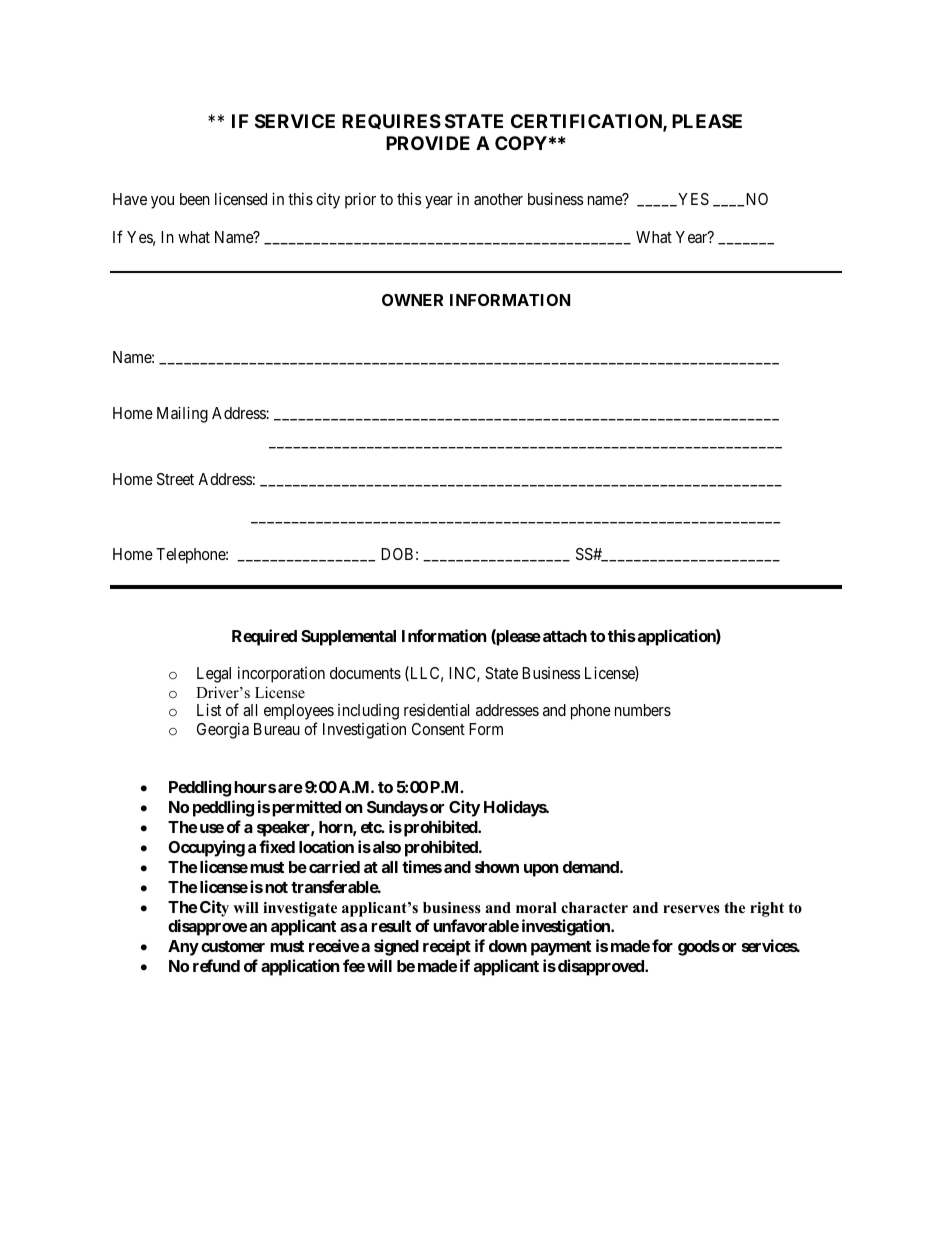  What do you see at coordinates (691, 909) in the image?
I see `reserves` at bounding box center [691, 909].
